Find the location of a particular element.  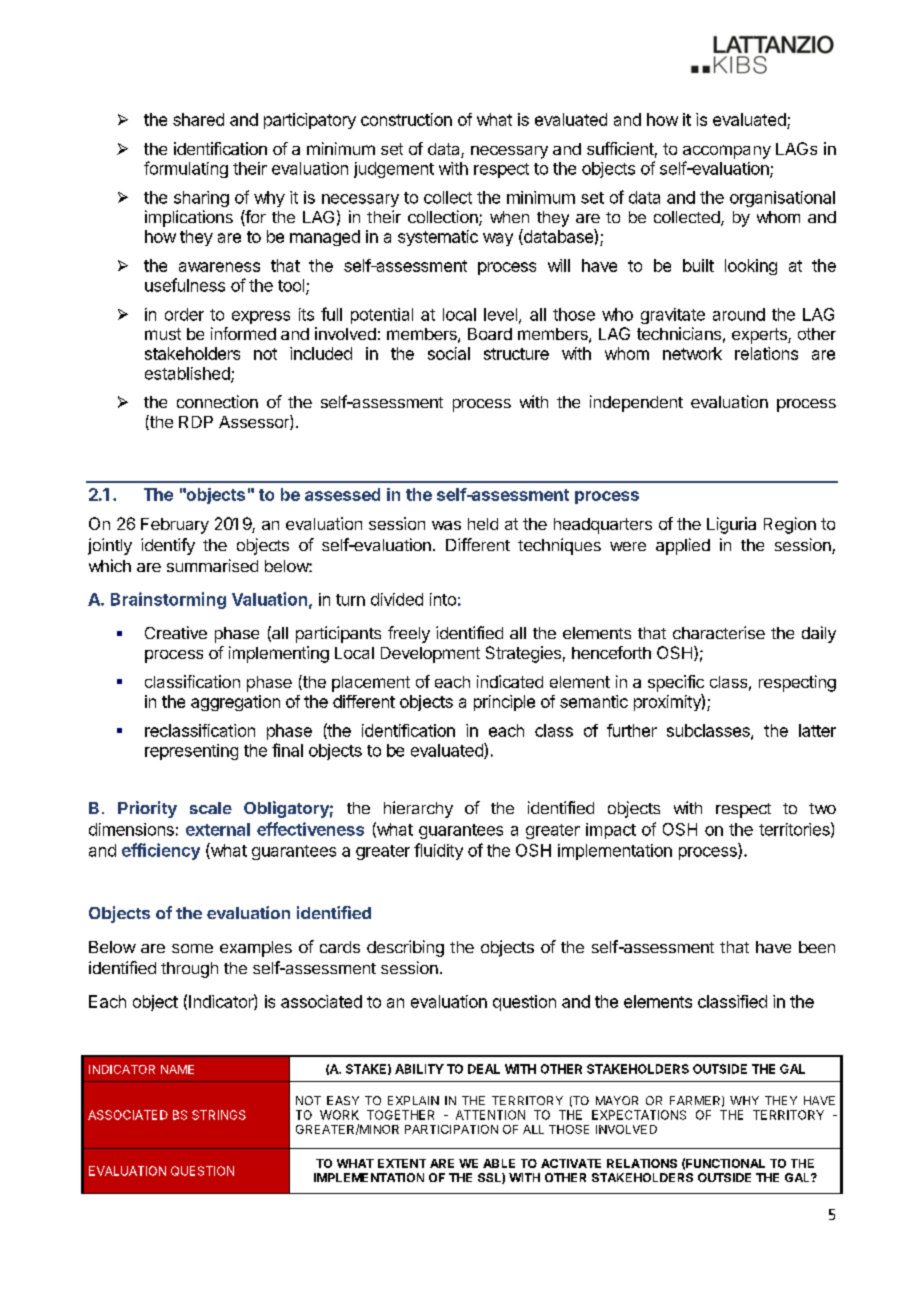

formulating is located at coordinates (186, 169).
